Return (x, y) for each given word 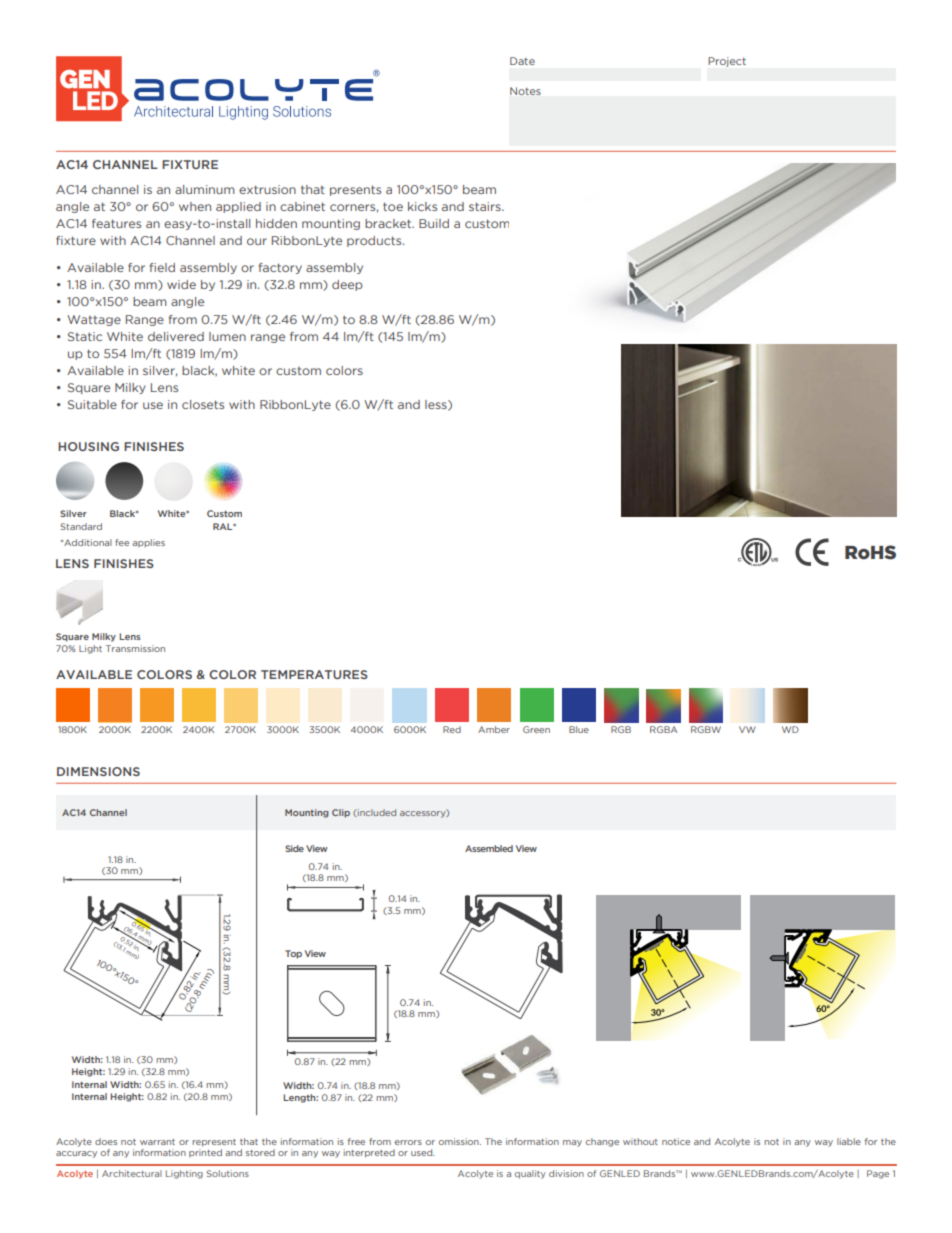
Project (727, 62)
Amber (494, 729)
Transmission (135, 648)
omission (460, 1141)
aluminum (204, 189)
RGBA (663, 729)
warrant (157, 1142)
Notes (525, 91)
